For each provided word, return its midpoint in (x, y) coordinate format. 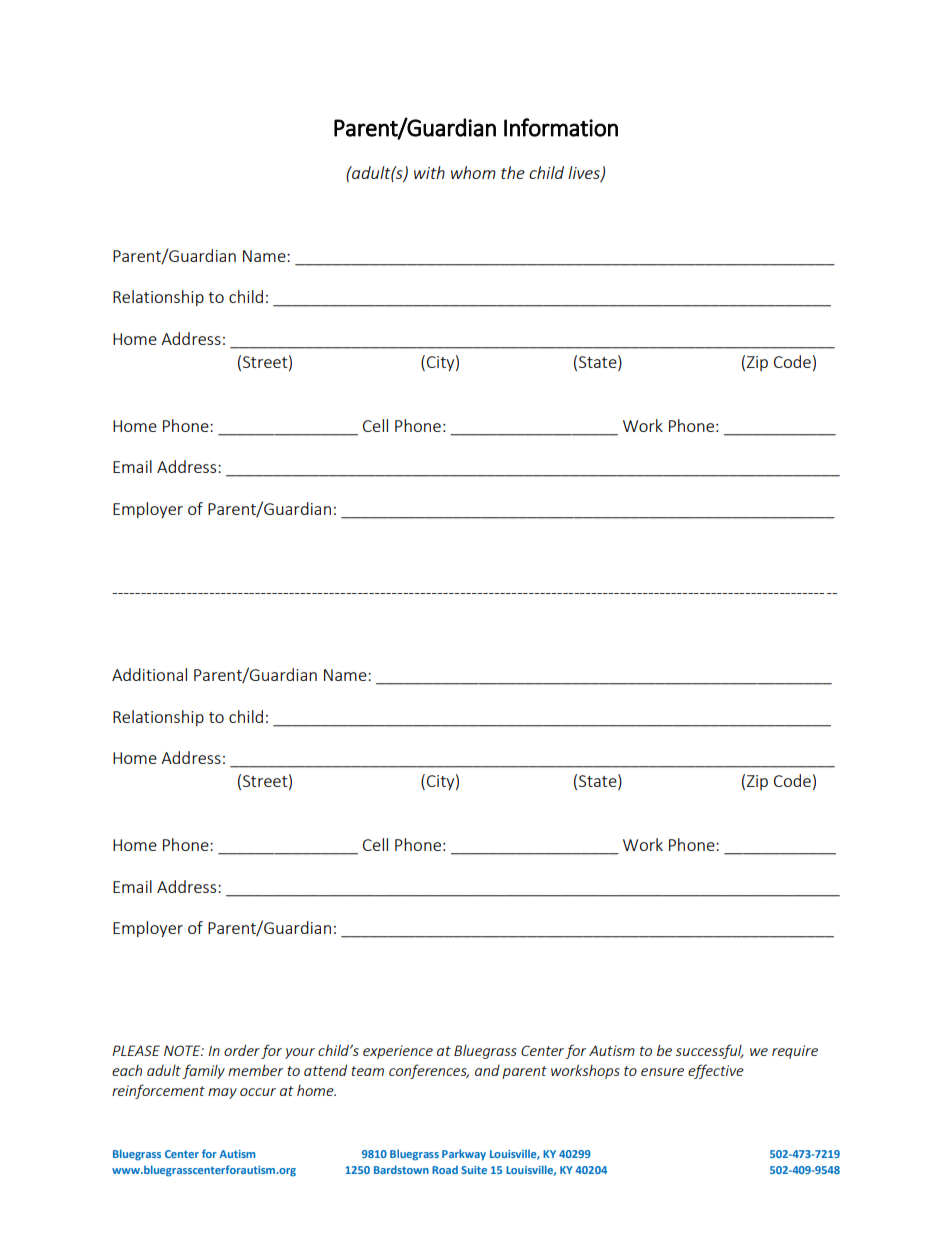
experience (398, 1052)
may (222, 1093)
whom (473, 172)
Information (561, 127)
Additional (149, 674)
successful (710, 1051)
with (429, 172)
